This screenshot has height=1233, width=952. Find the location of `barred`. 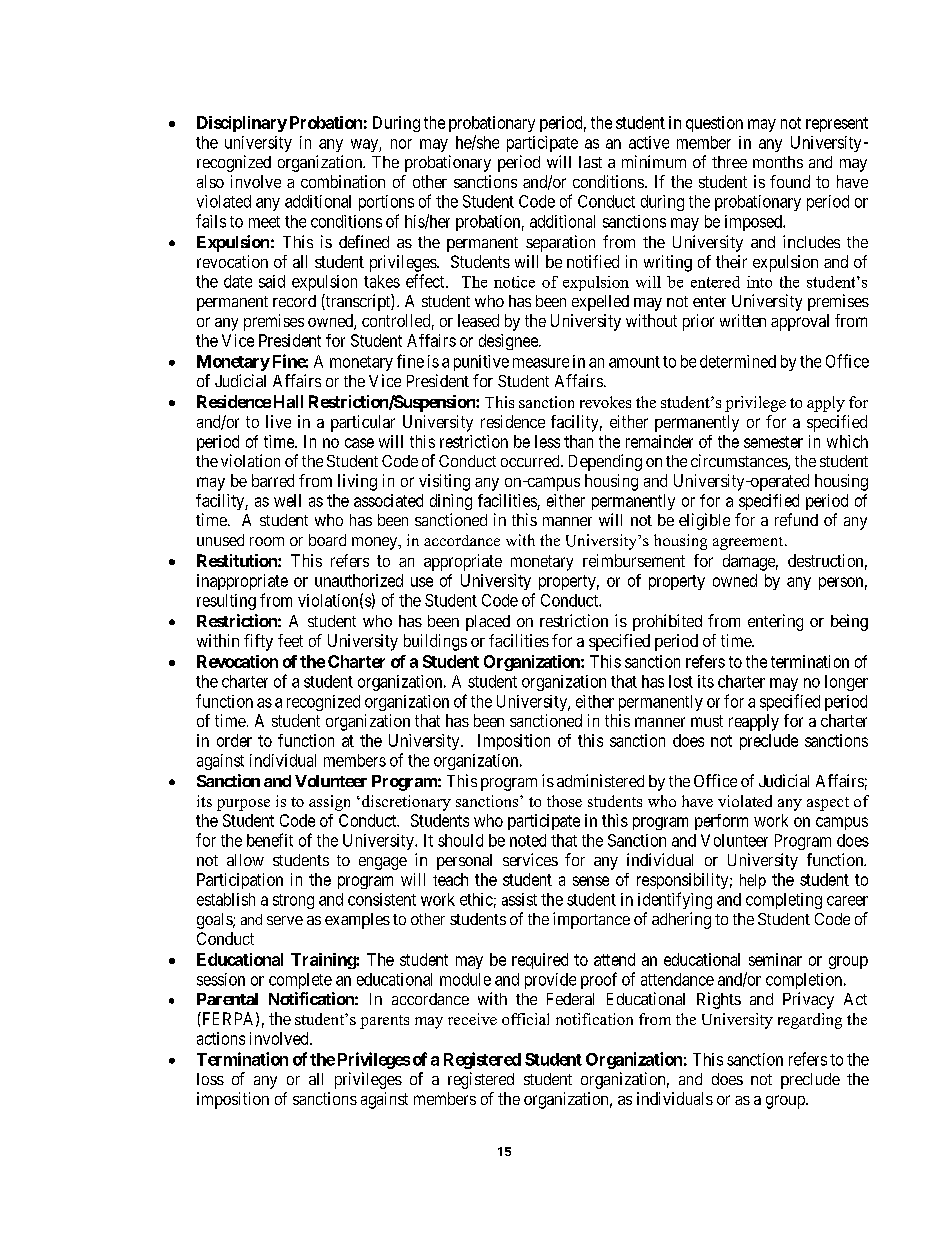

barred is located at coordinates (273, 480).
